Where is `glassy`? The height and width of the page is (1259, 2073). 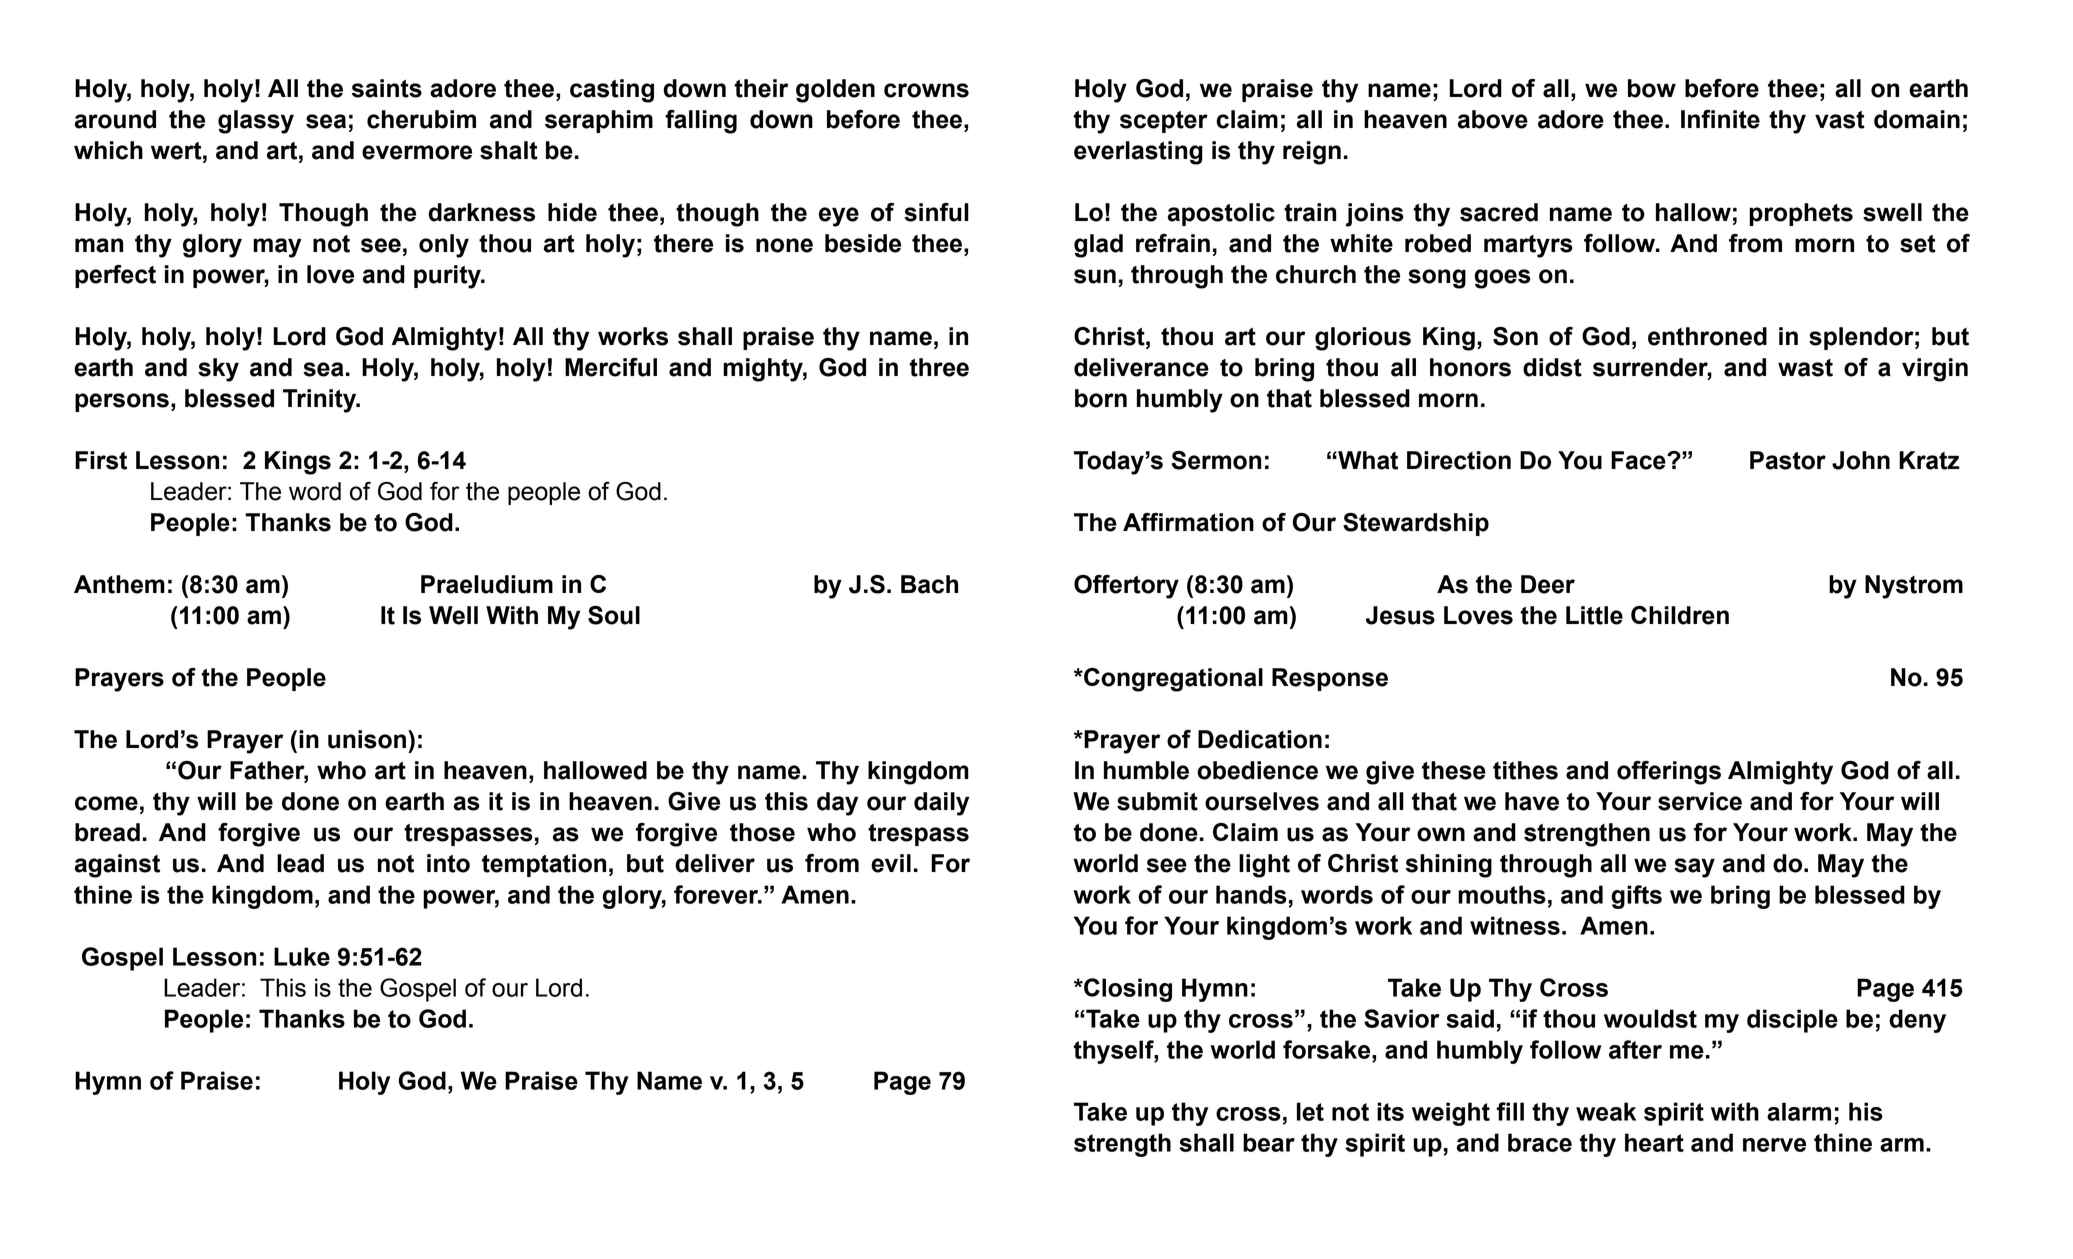 glassy is located at coordinates (256, 122).
